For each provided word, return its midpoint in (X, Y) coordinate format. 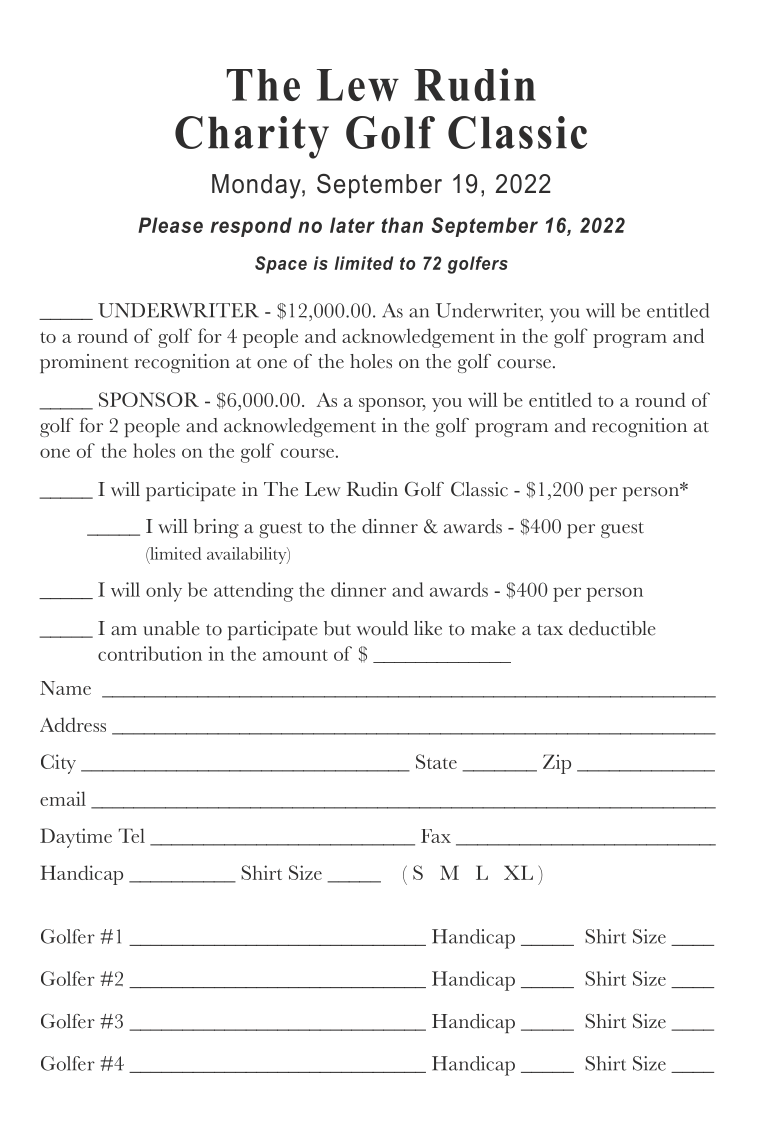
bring (216, 528)
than (402, 225)
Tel (132, 835)
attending (253, 592)
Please (170, 225)
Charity (252, 137)
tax (550, 630)
